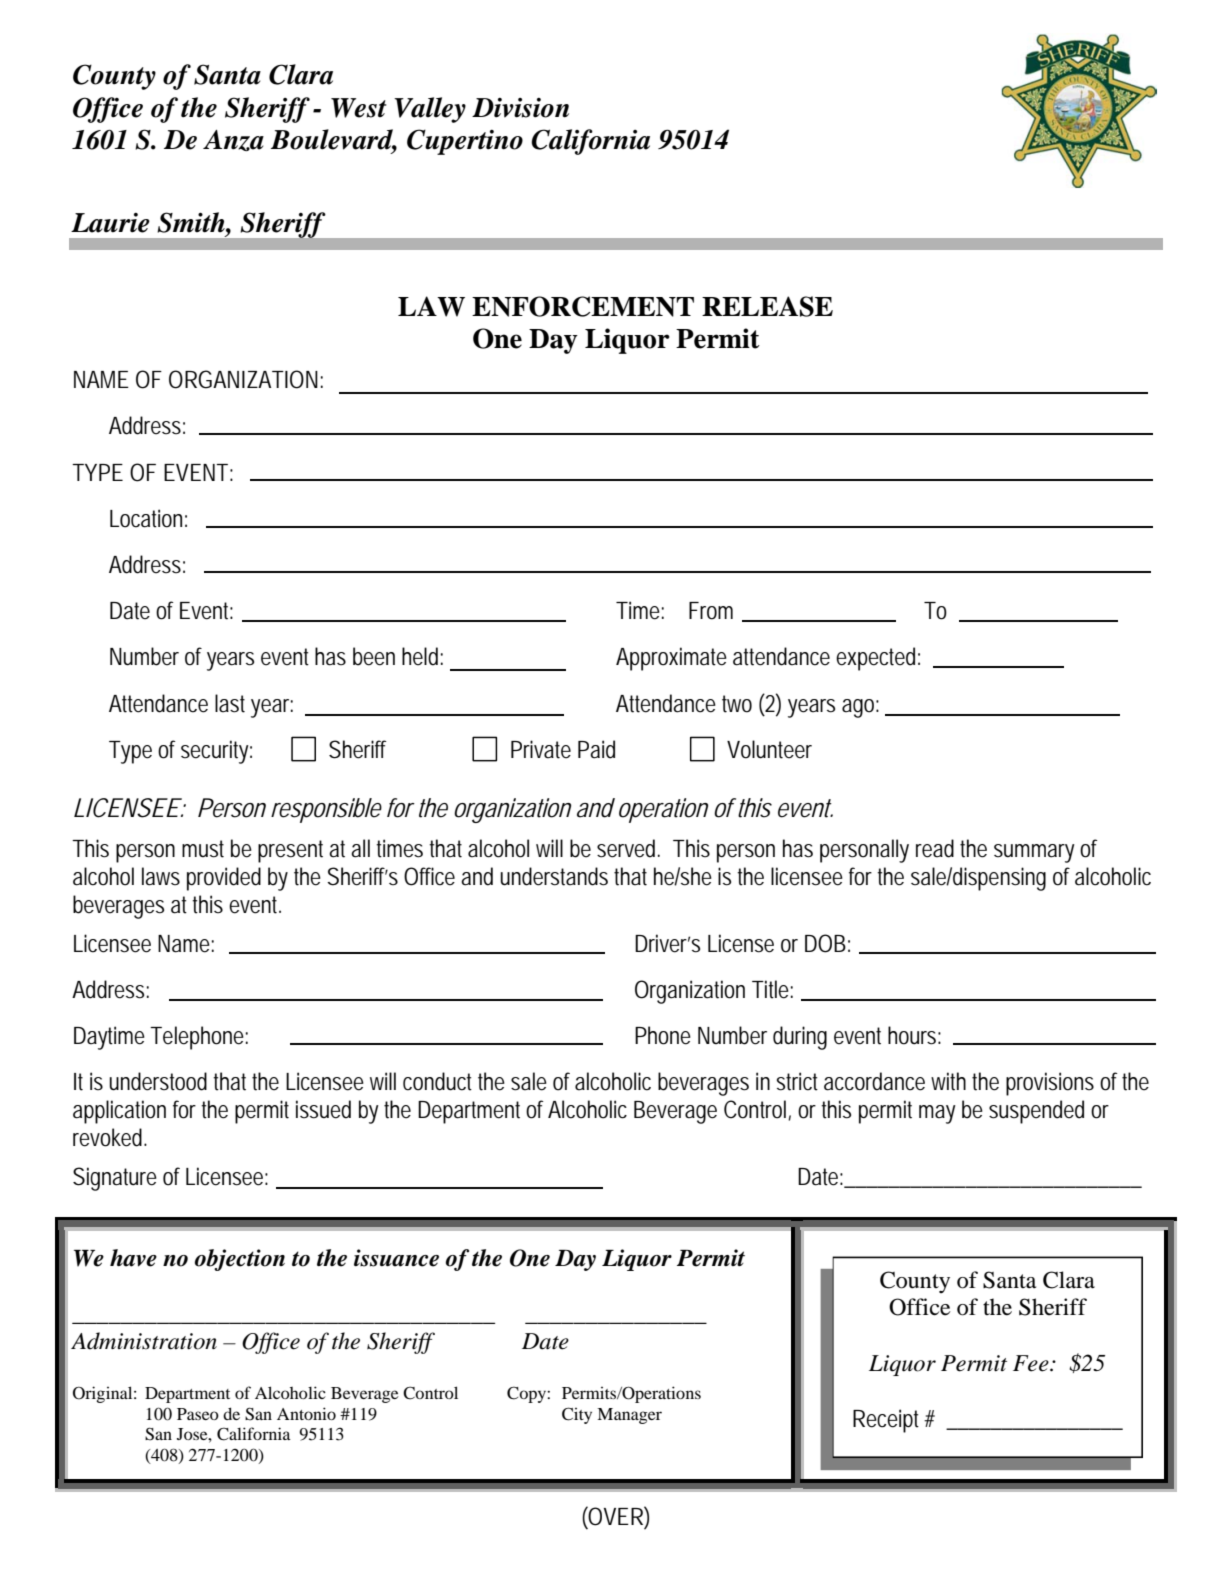 The image size is (1232, 1594). Describe the element at coordinates (230, 703) in the document. I see `last` at that location.
